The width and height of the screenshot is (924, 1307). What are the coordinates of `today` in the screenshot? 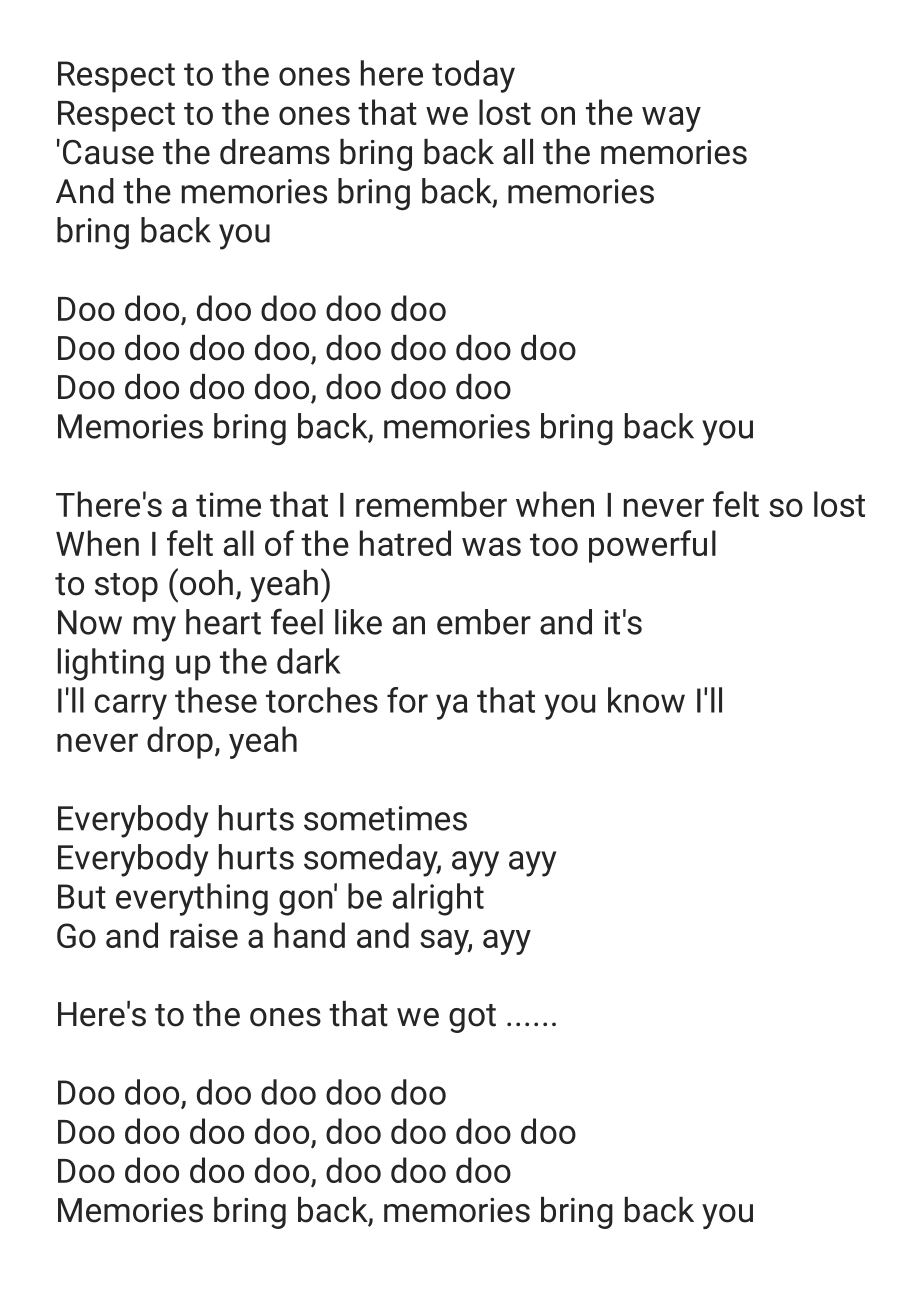 It's located at (473, 76).
